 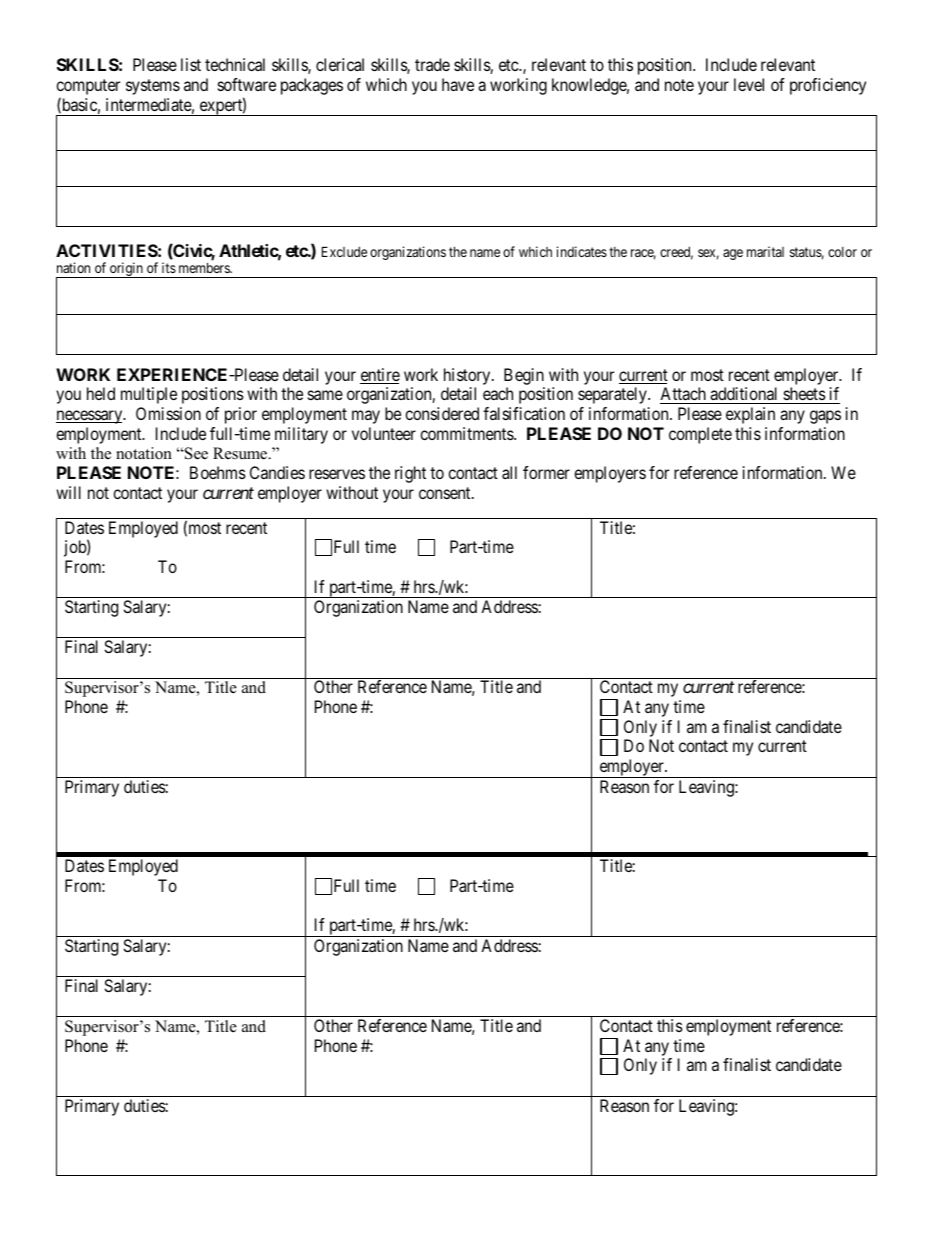 What do you see at coordinates (126, 270) in the screenshot?
I see `origin` at bounding box center [126, 270].
